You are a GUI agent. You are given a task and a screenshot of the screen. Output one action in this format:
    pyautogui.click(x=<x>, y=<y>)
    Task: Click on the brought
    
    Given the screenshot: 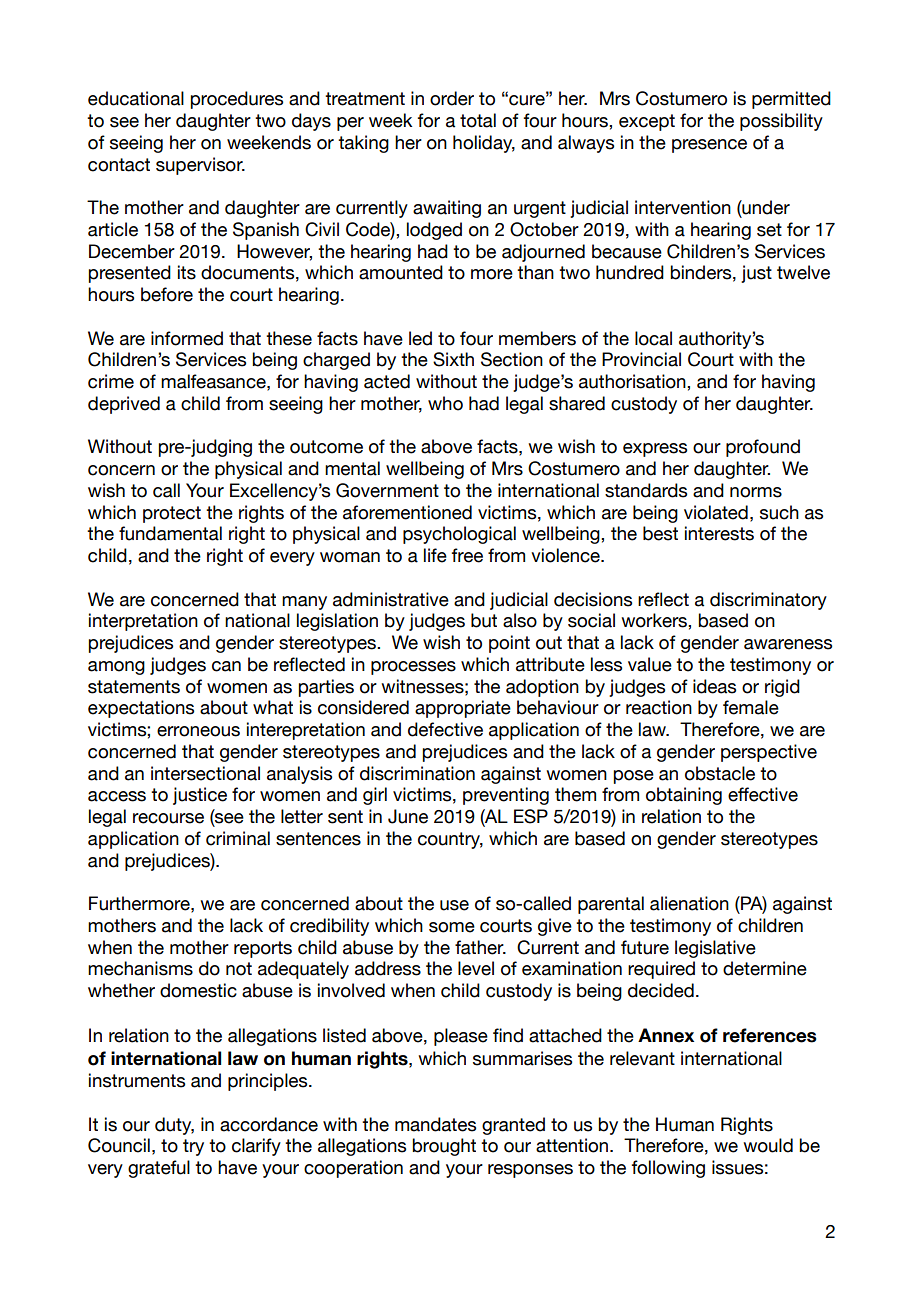 What is the action you would take?
    pyautogui.click(x=444, y=1147)
